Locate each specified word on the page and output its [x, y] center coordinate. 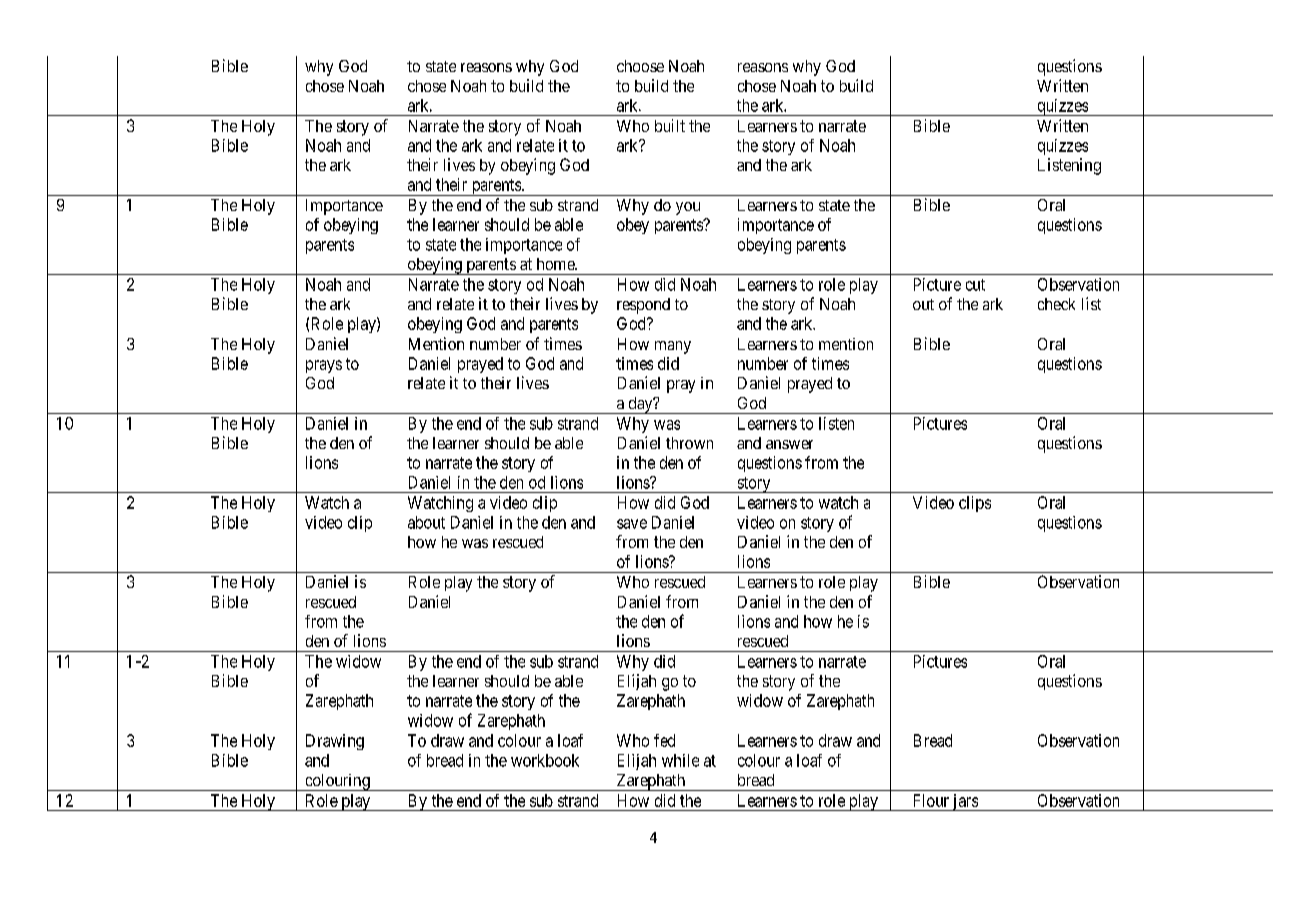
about [426, 522]
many [673, 347]
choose [640, 66]
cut [975, 285]
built [670, 125]
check [1056, 304]
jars [965, 802]
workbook [545, 760]
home [556, 264]
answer [789, 444]
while [680, 760]
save [632, 524]
